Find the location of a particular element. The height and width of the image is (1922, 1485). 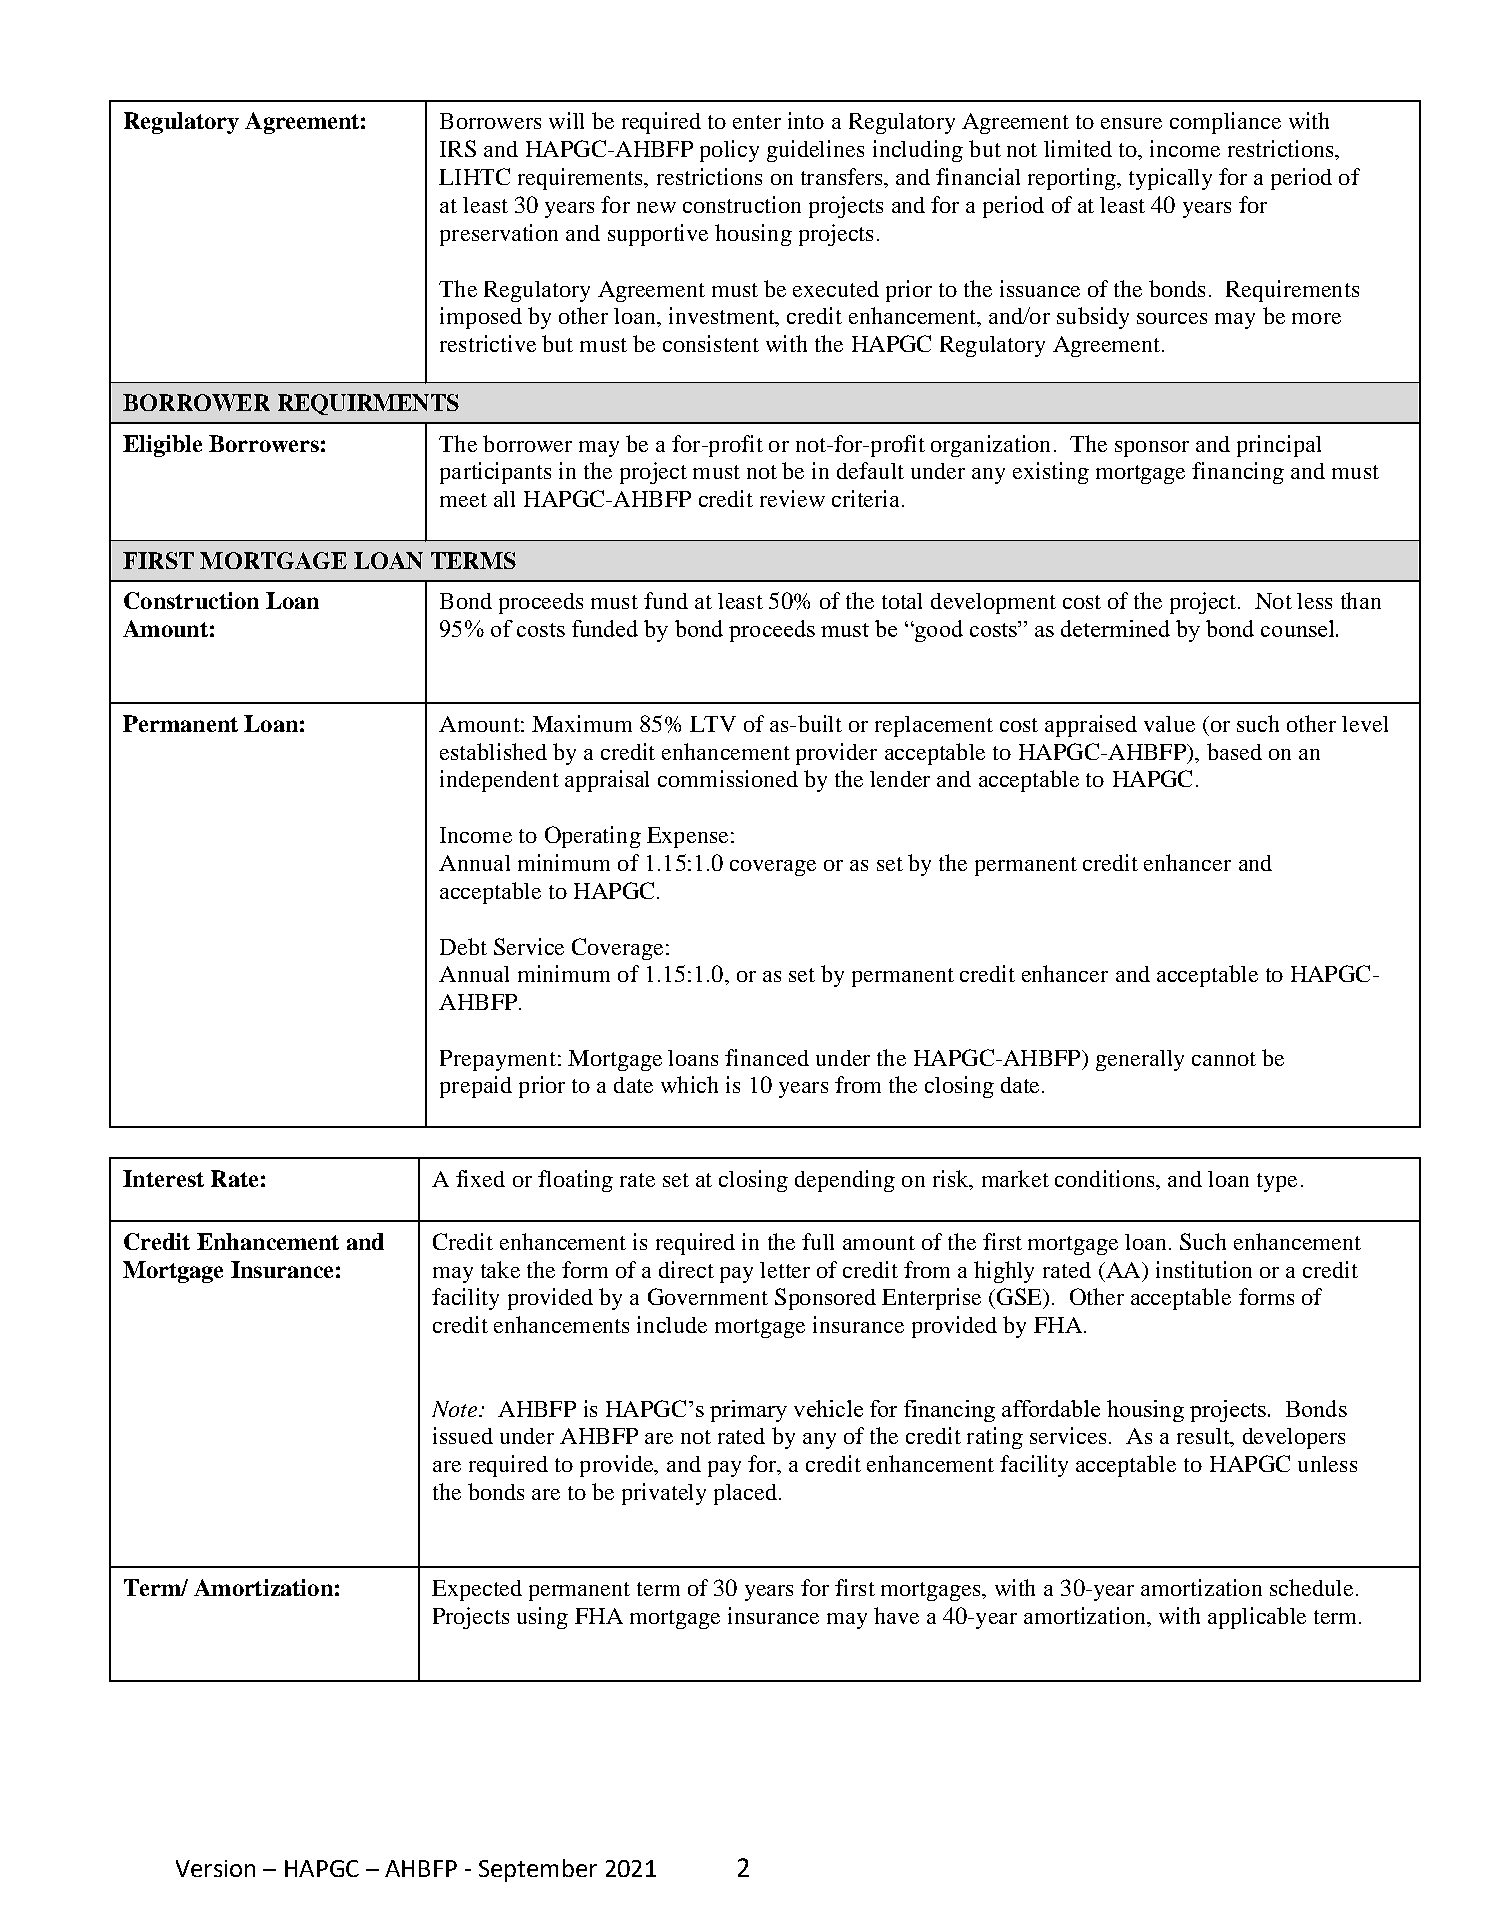

placed is located at coordinates (745, 1494).
